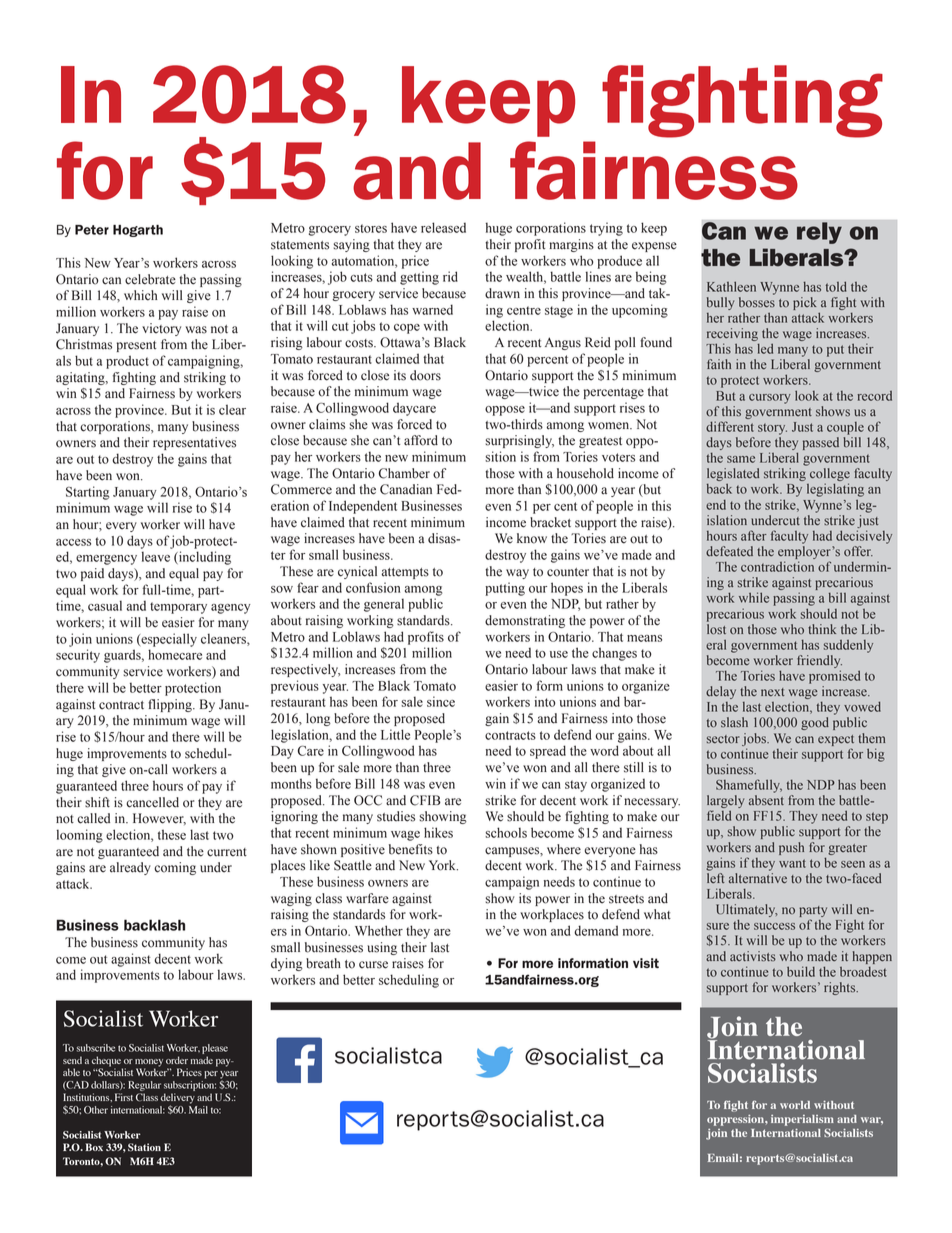 Image resolution: width=952 pixels, height=1233 pixels. What do you see at coordinates (441, 701) in the screenshot?
I see `since` at bounding box center [441, 701].
